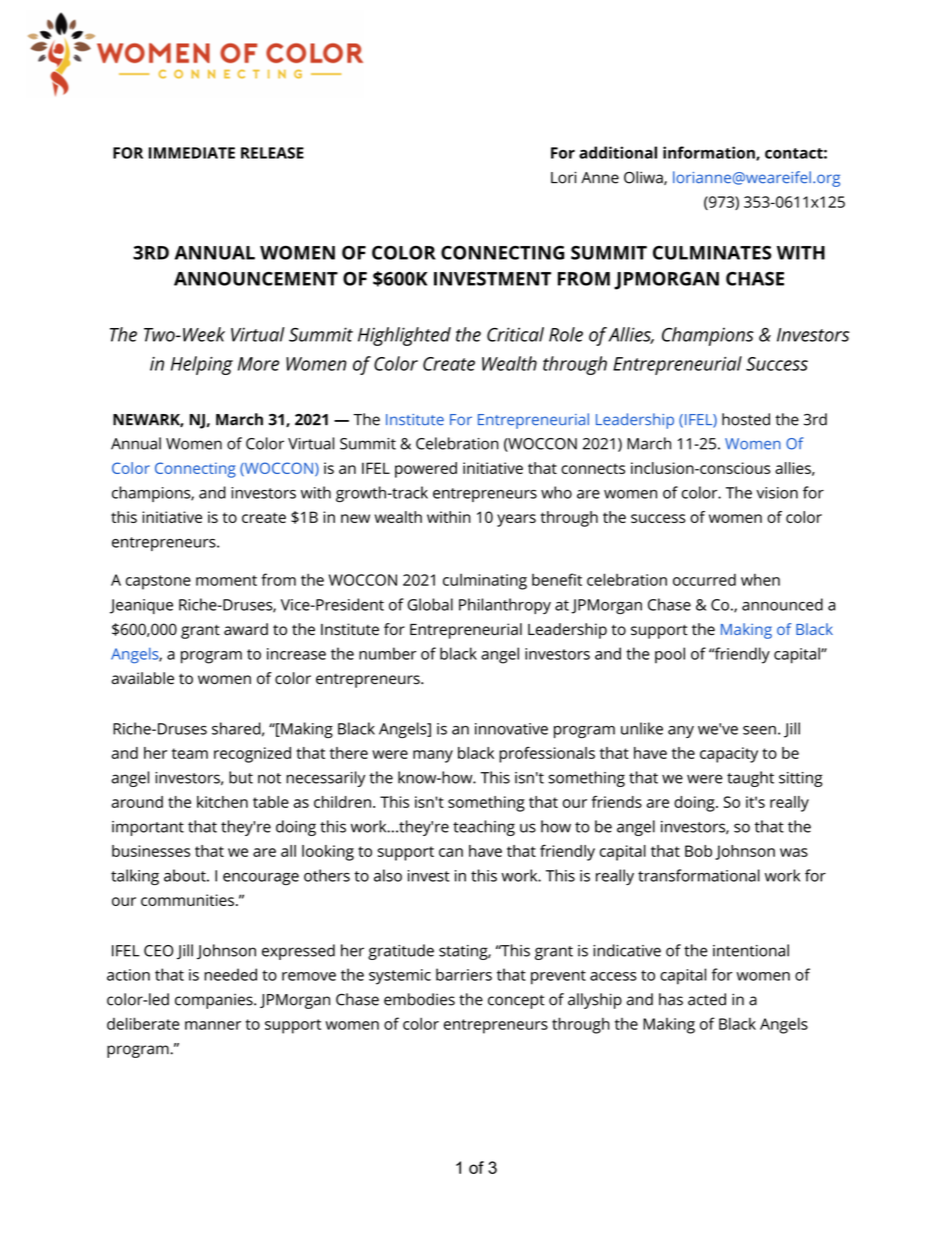  Describe the element at coordinates (190, 753) in the document. I see `team` at that location.
